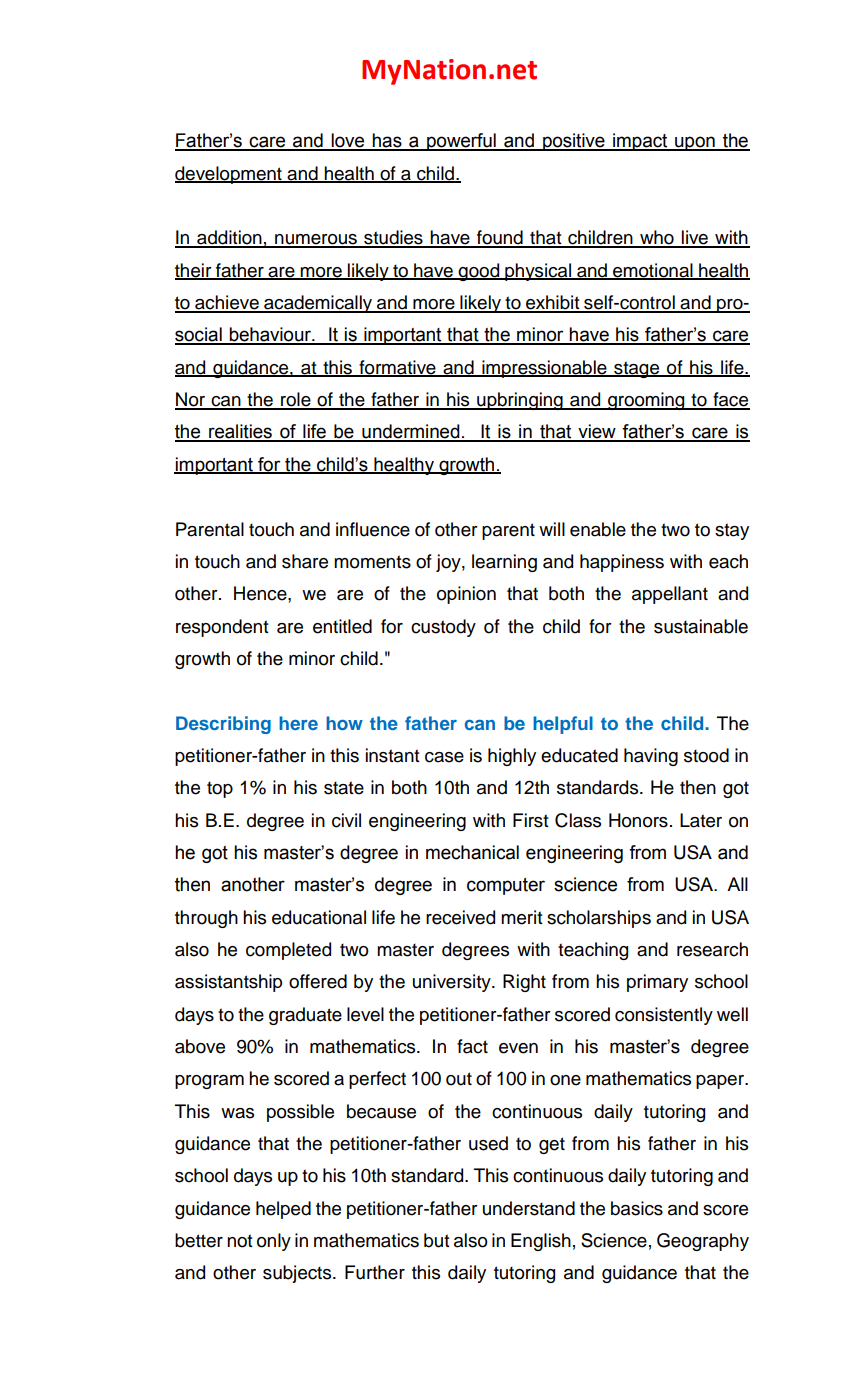 This screenshot has height=1400, width=849. Describe the element at coordinates (444, 757) in the screenshot. I see `case` at that location.
